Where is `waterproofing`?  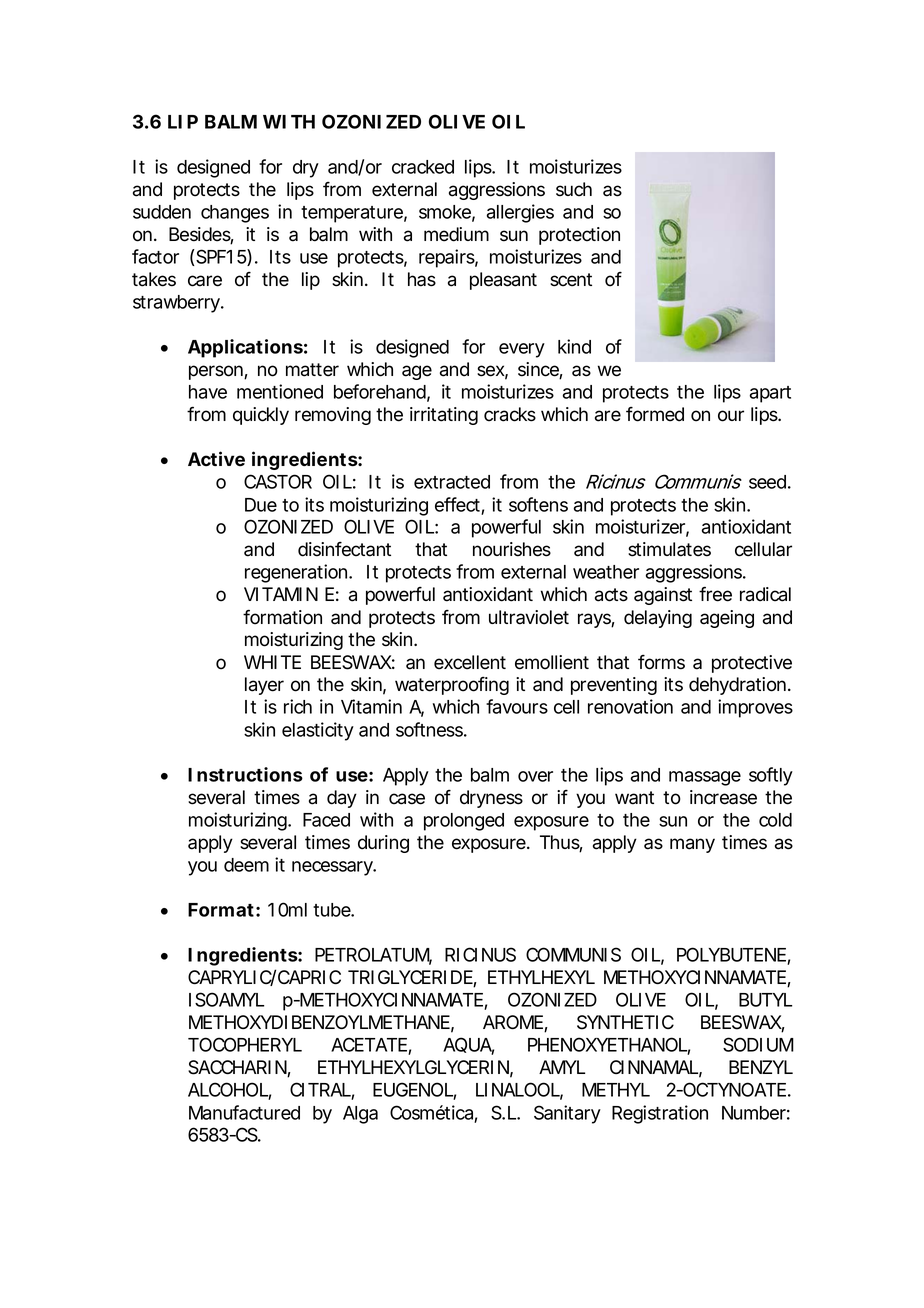 waterproofing is located at coordinates (452, 686).
